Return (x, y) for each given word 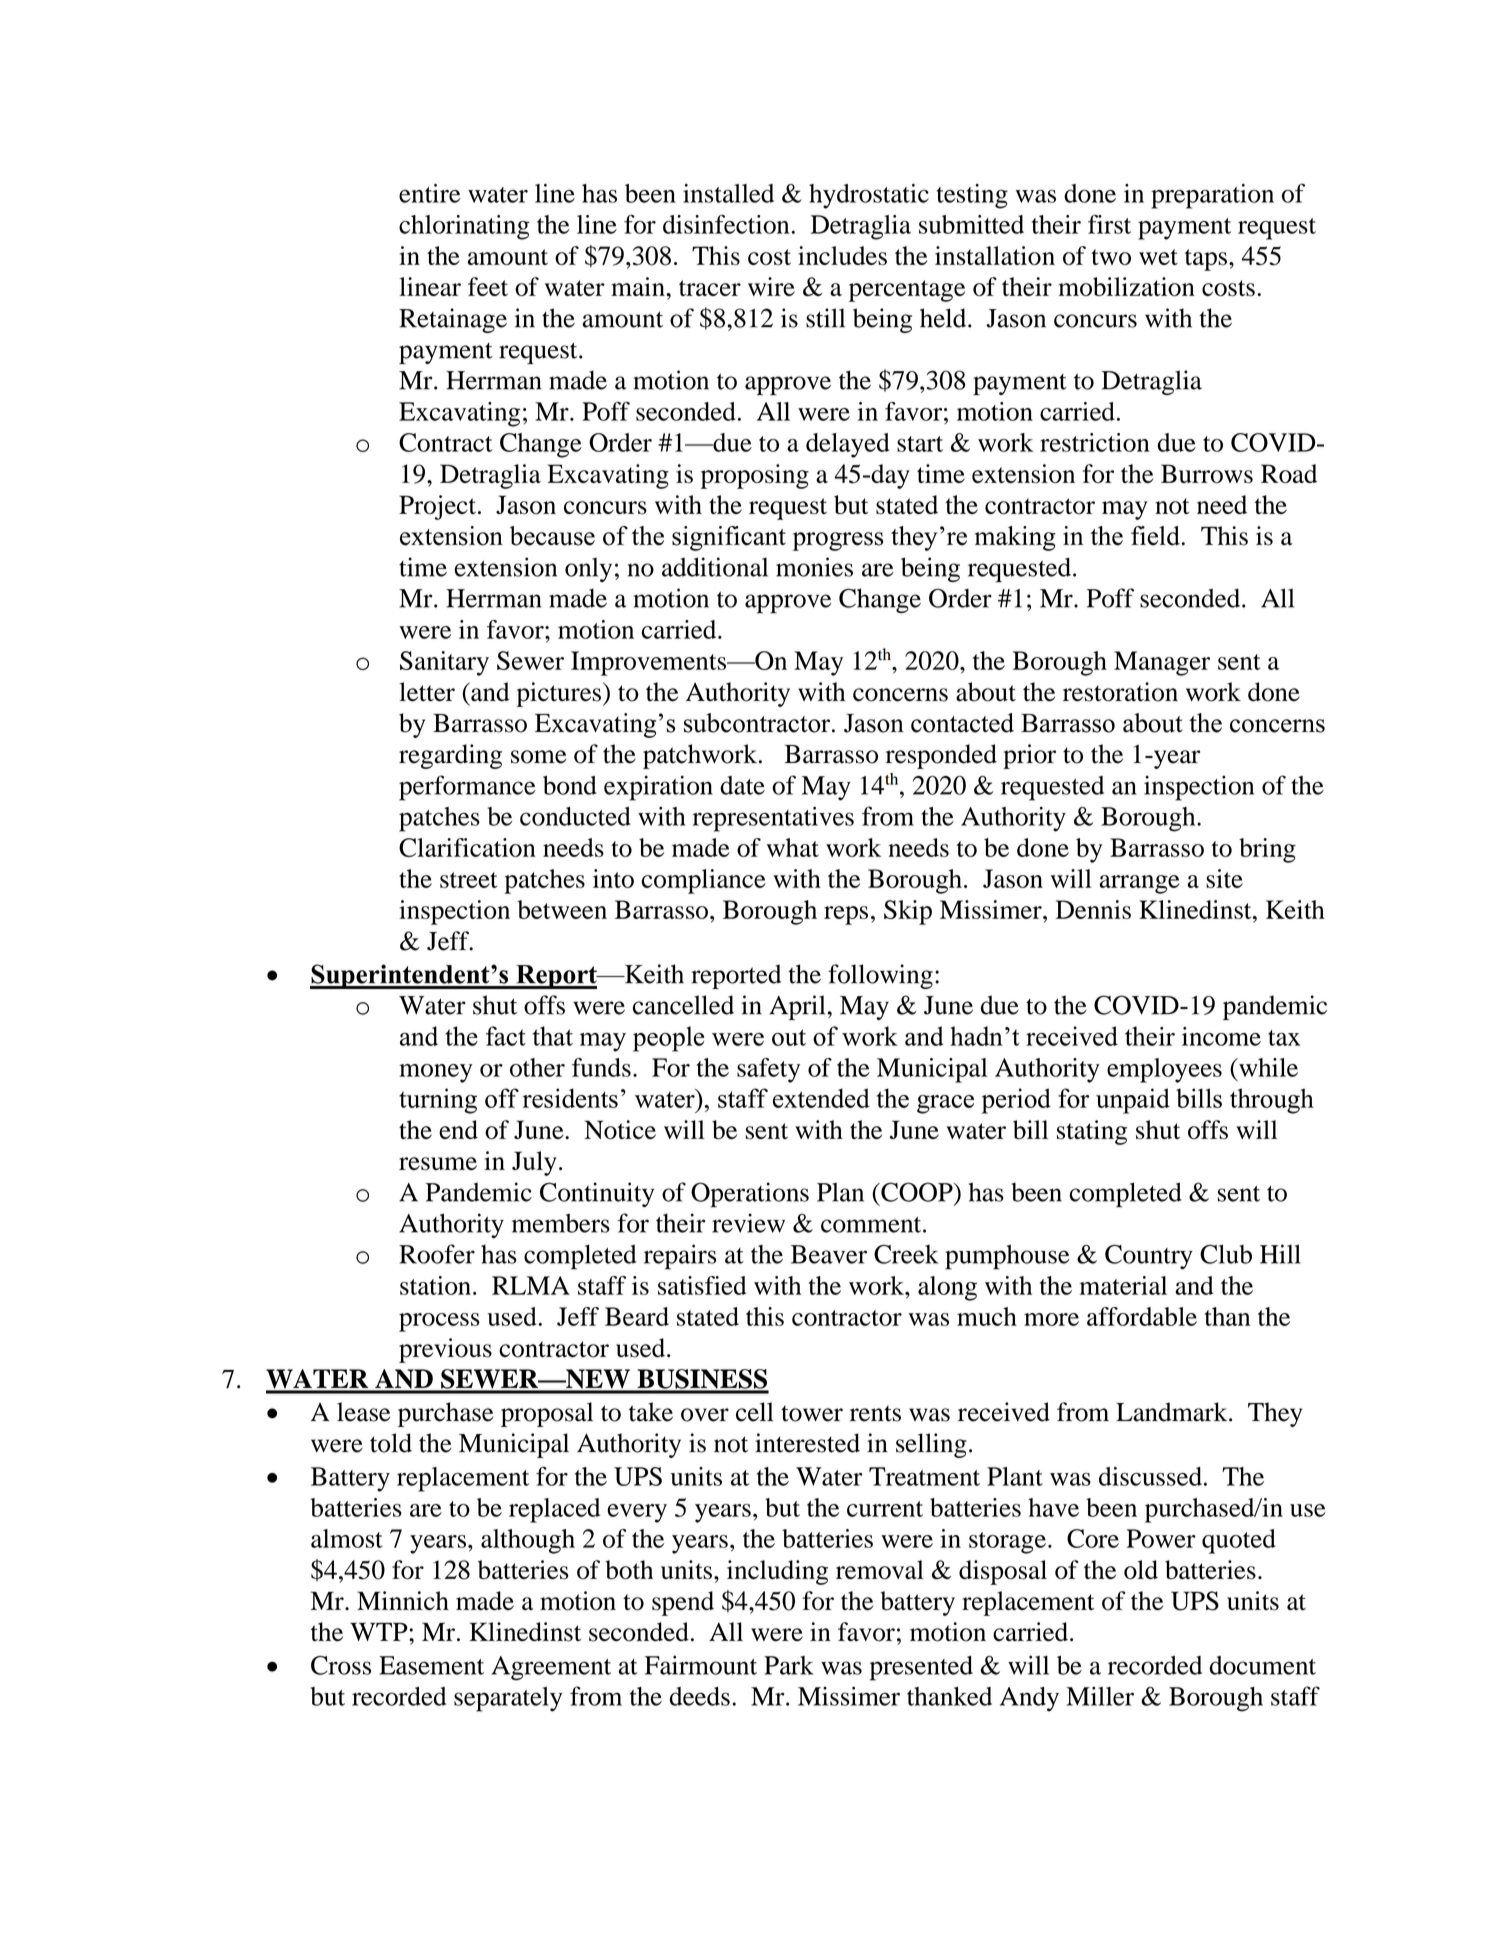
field (1155, 536)
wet (1158, 257)
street (469, 880)
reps (846, 915)
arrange (1139, 884)
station (435, 1285)
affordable (1142, 1316)
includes (842, 255)
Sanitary (444, 663)
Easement (431, 1665)
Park (789, 1665)
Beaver (829, 1254)
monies (814, 567)
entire (430, 193)
